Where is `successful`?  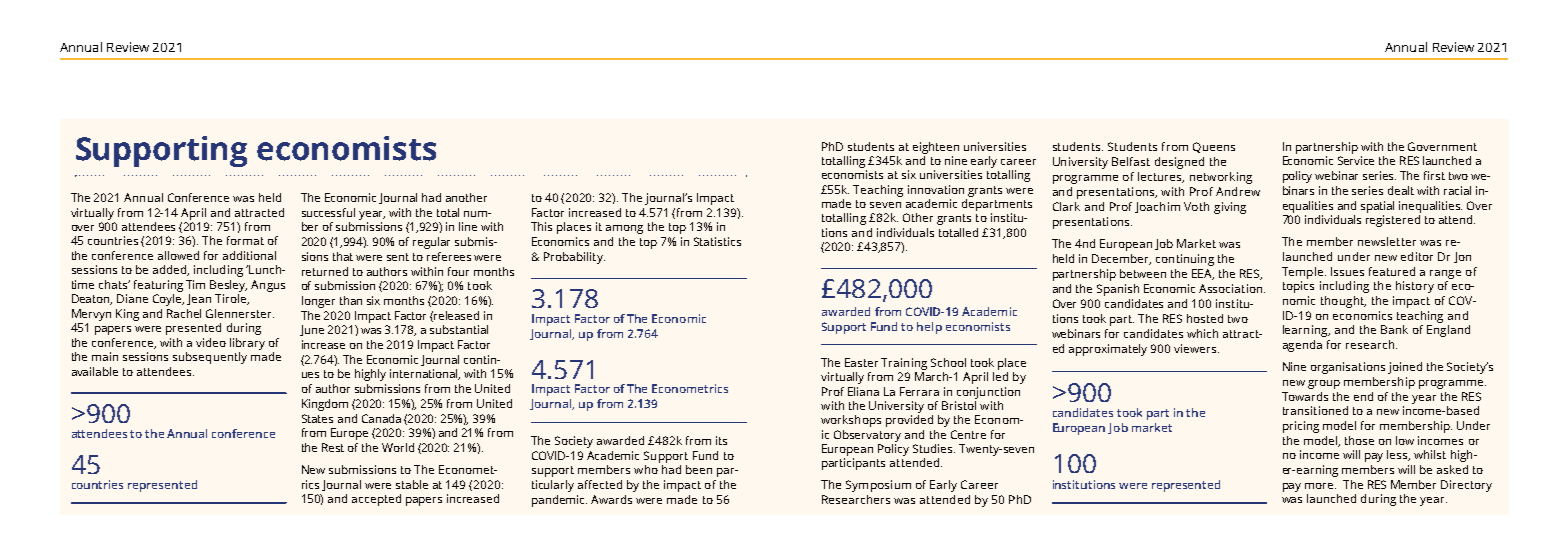
successful is located at coordinates (328, 212).
